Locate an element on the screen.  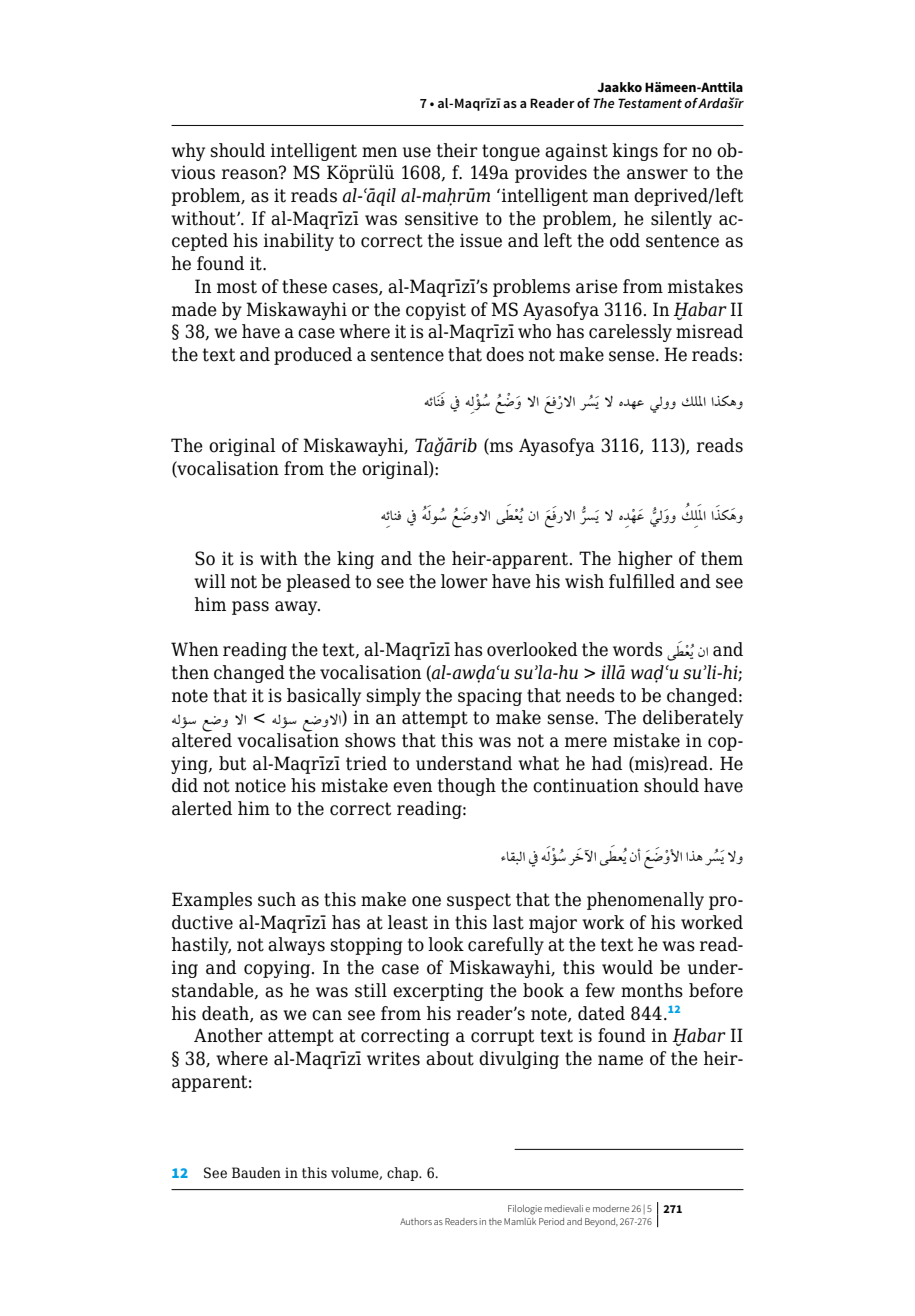
higher is located at coordinates (645, 560).
